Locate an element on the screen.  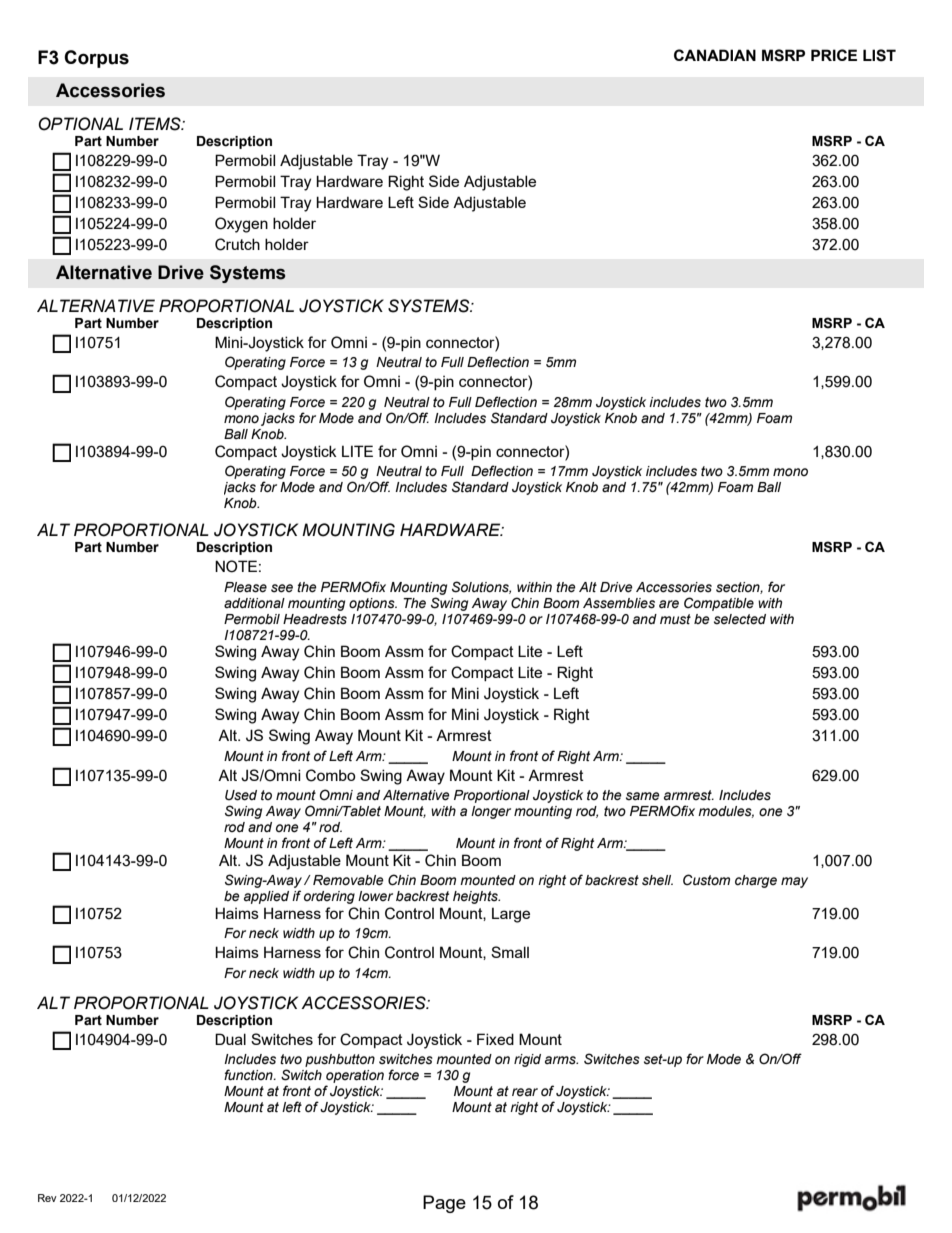
heights is located at coordinates (476, 897).
